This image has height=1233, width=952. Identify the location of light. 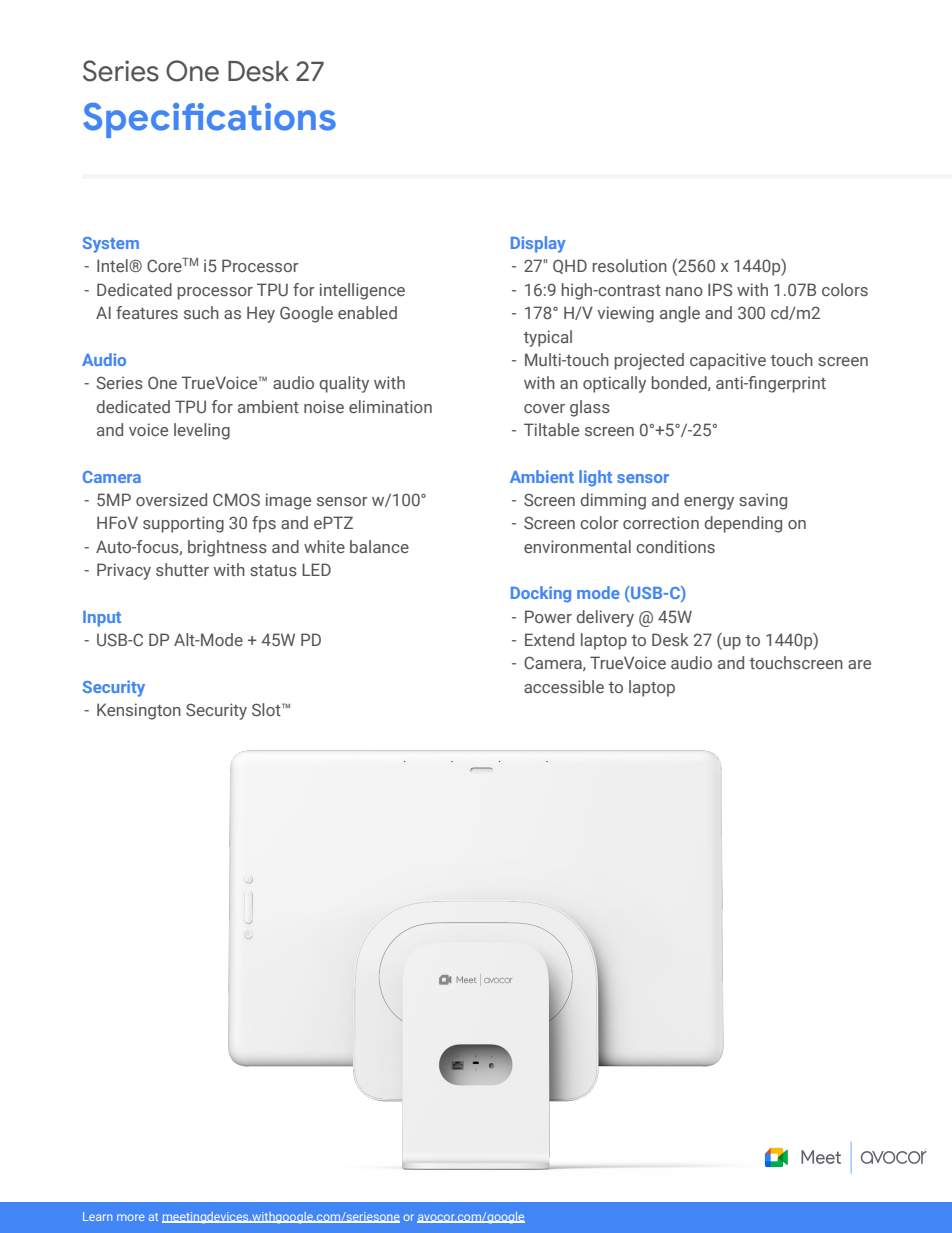
(595, 478).
